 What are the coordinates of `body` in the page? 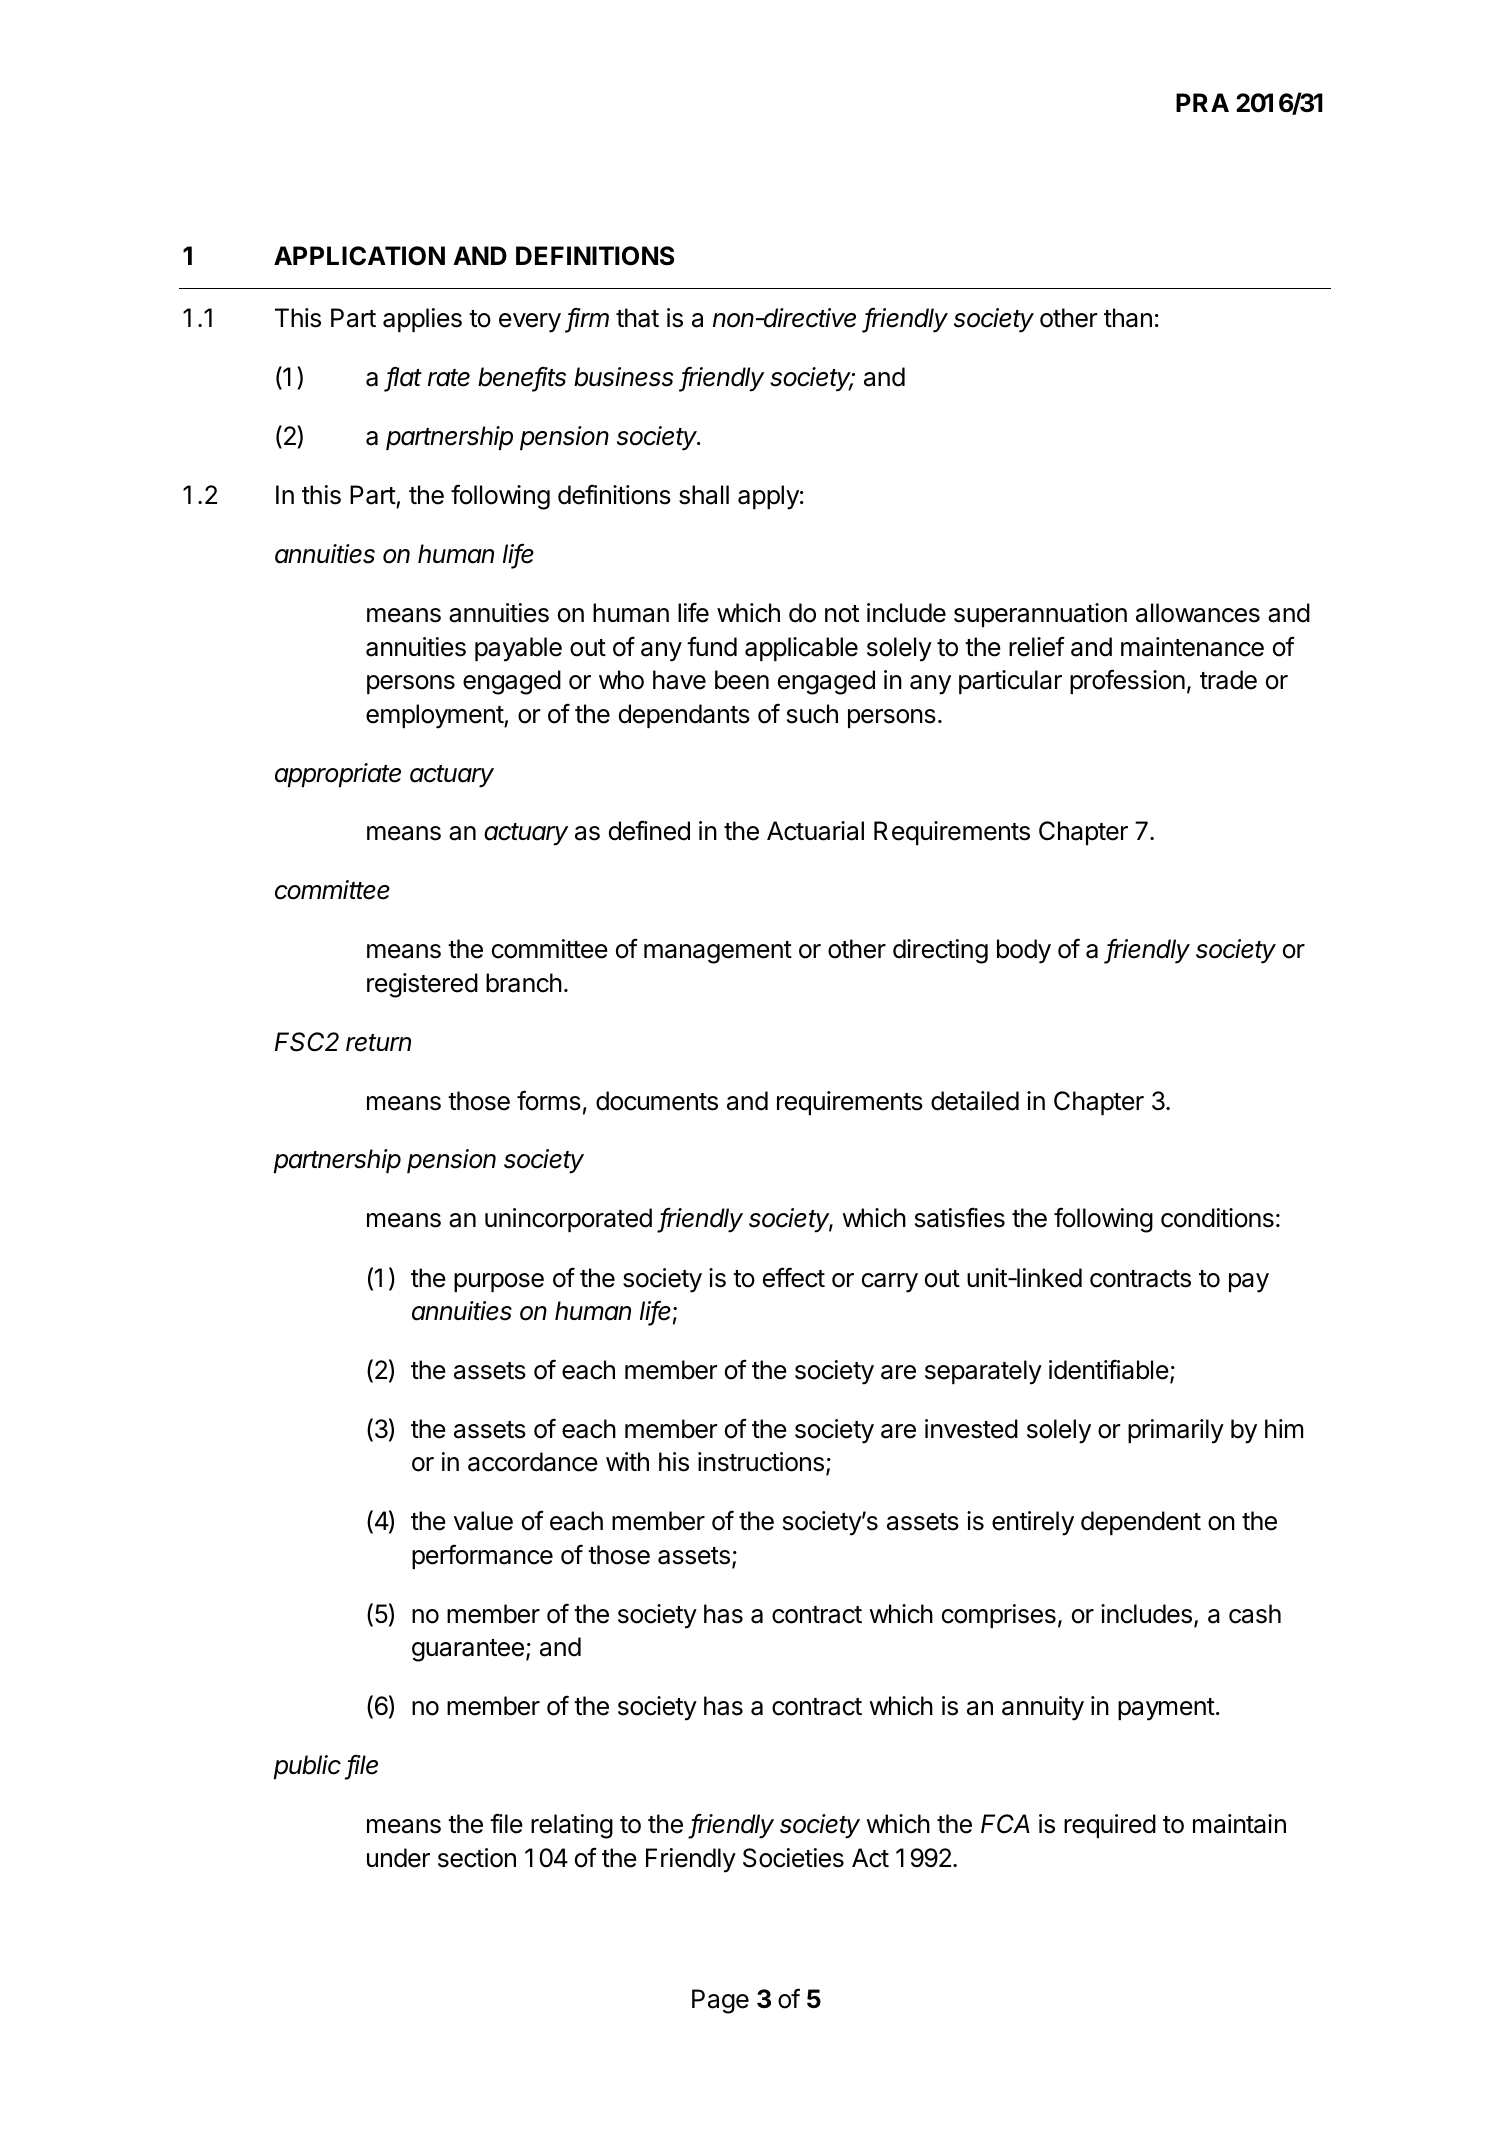 It's located at (1024, 951).
